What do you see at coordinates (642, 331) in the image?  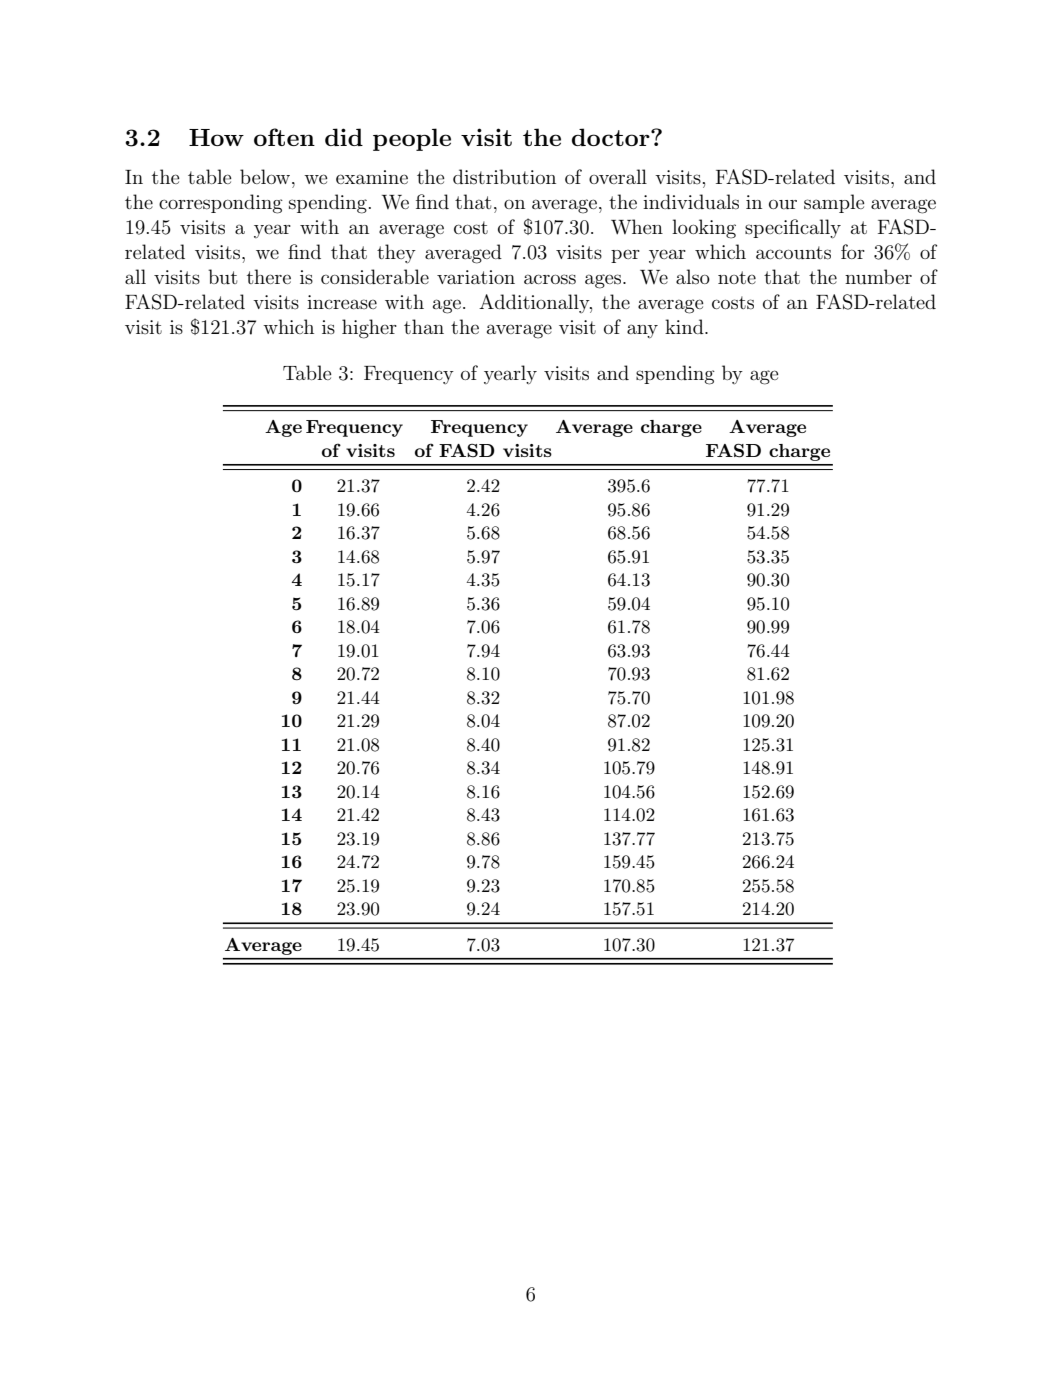 I see `any` at bounding box center [642, 331].
